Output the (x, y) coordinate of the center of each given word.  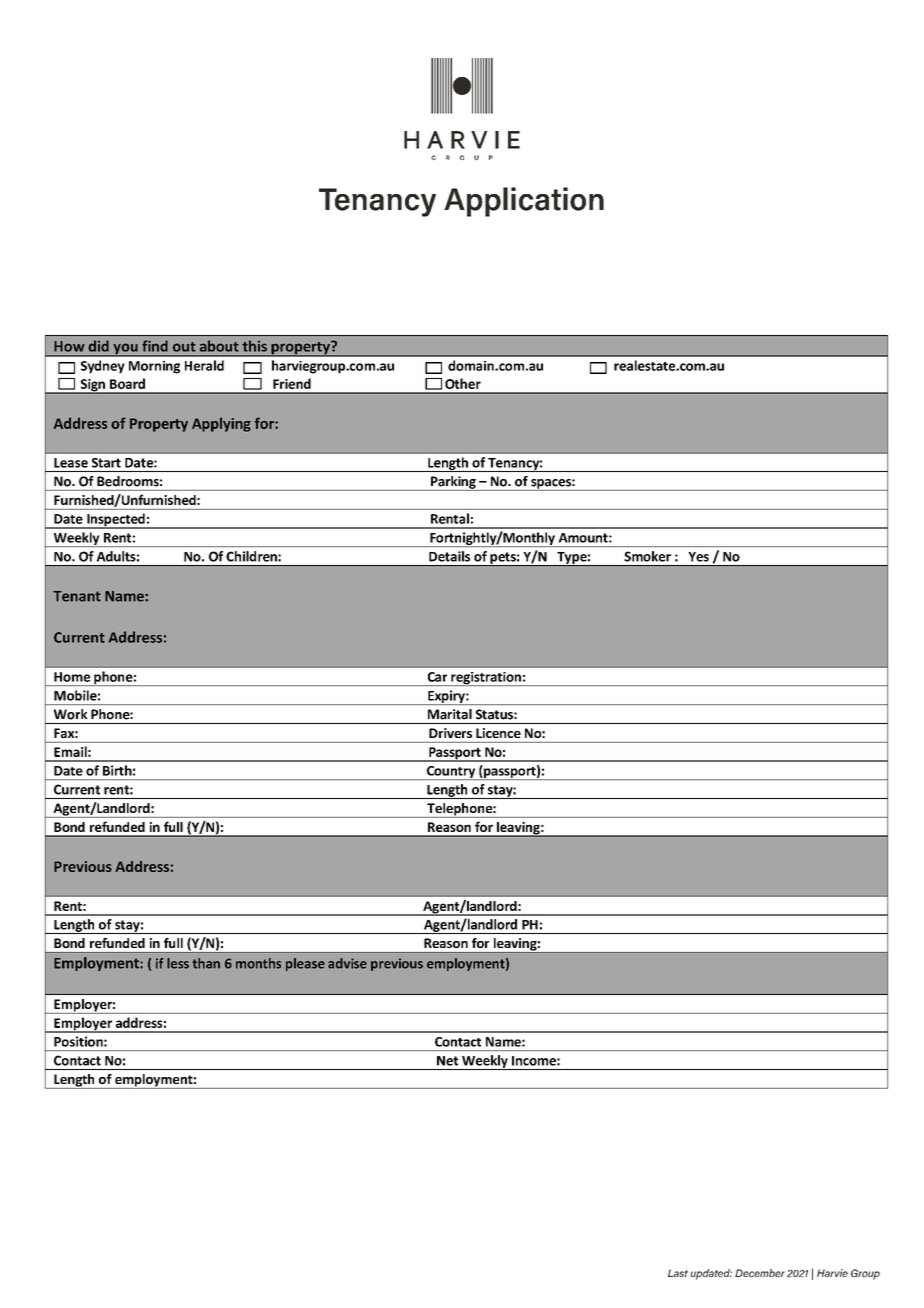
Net (447, 1061)
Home (72, 677)
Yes (699, 557)
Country (451, 773)
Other (463, 383)
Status (495, 714)
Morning (154, 367)
